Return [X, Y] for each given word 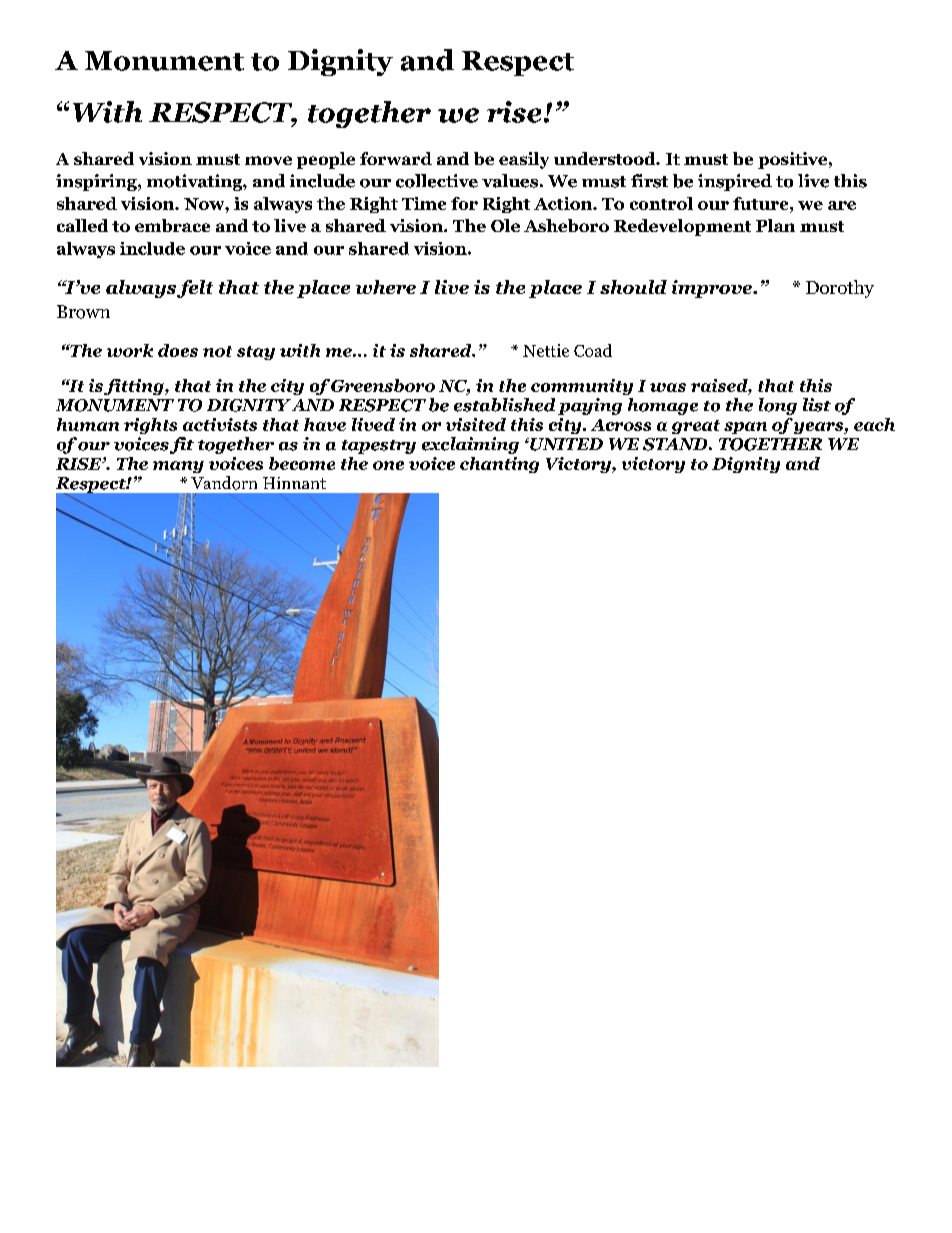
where [386, 287]
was [668, 387]
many [178, 467]
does [178, 350]
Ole [505, 225]
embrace [172, 225]
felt [195, 289]
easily [524, 160]
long [778, 406]
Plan [775, 225]
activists [220, 424]
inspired [735, 182]
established [504, 405]
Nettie [546, 350]
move [268, 160]
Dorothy [840, 289]
